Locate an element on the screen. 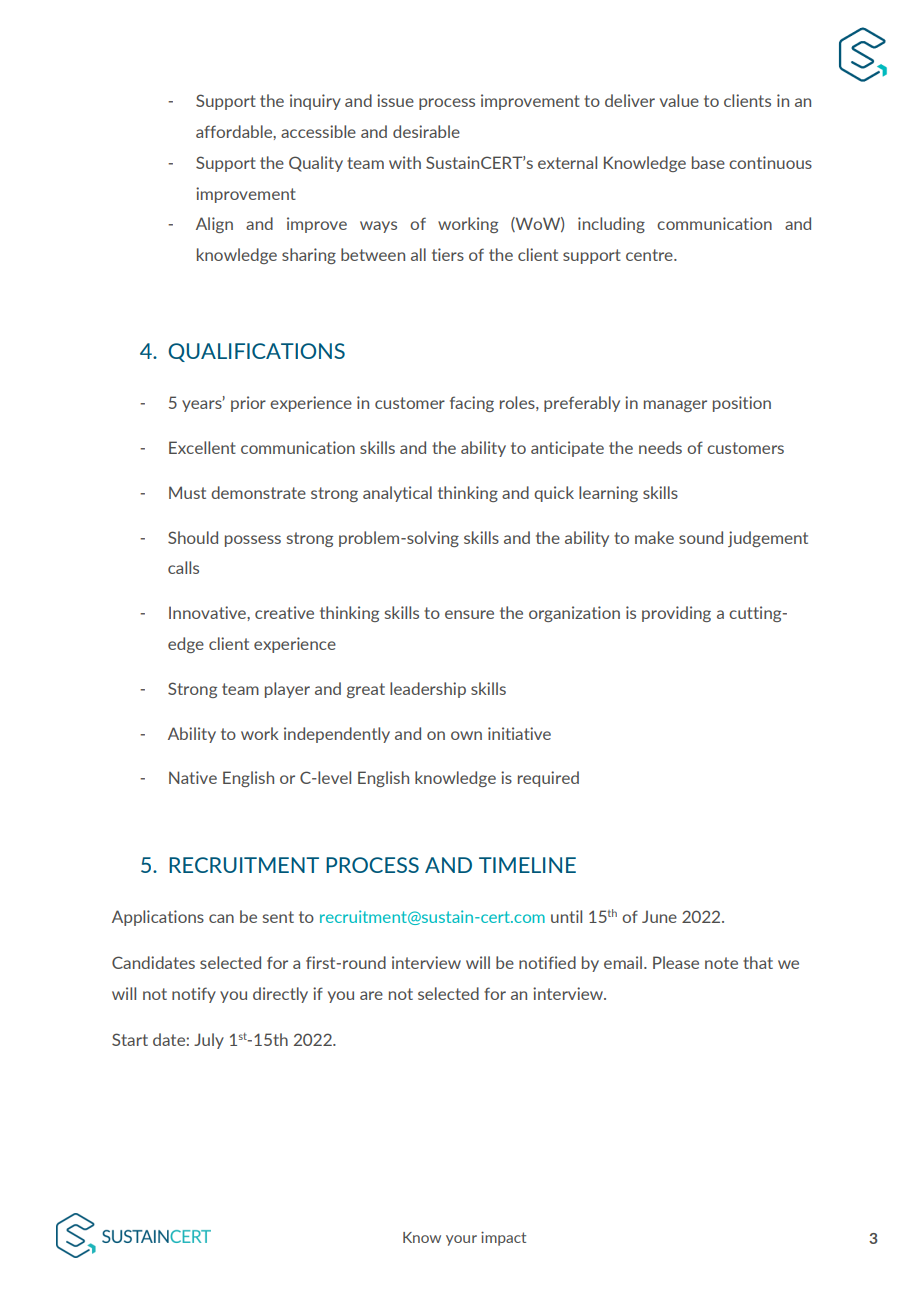 This screenshot has height=1309, width=924. July is located at coordinates (209, 1041).
